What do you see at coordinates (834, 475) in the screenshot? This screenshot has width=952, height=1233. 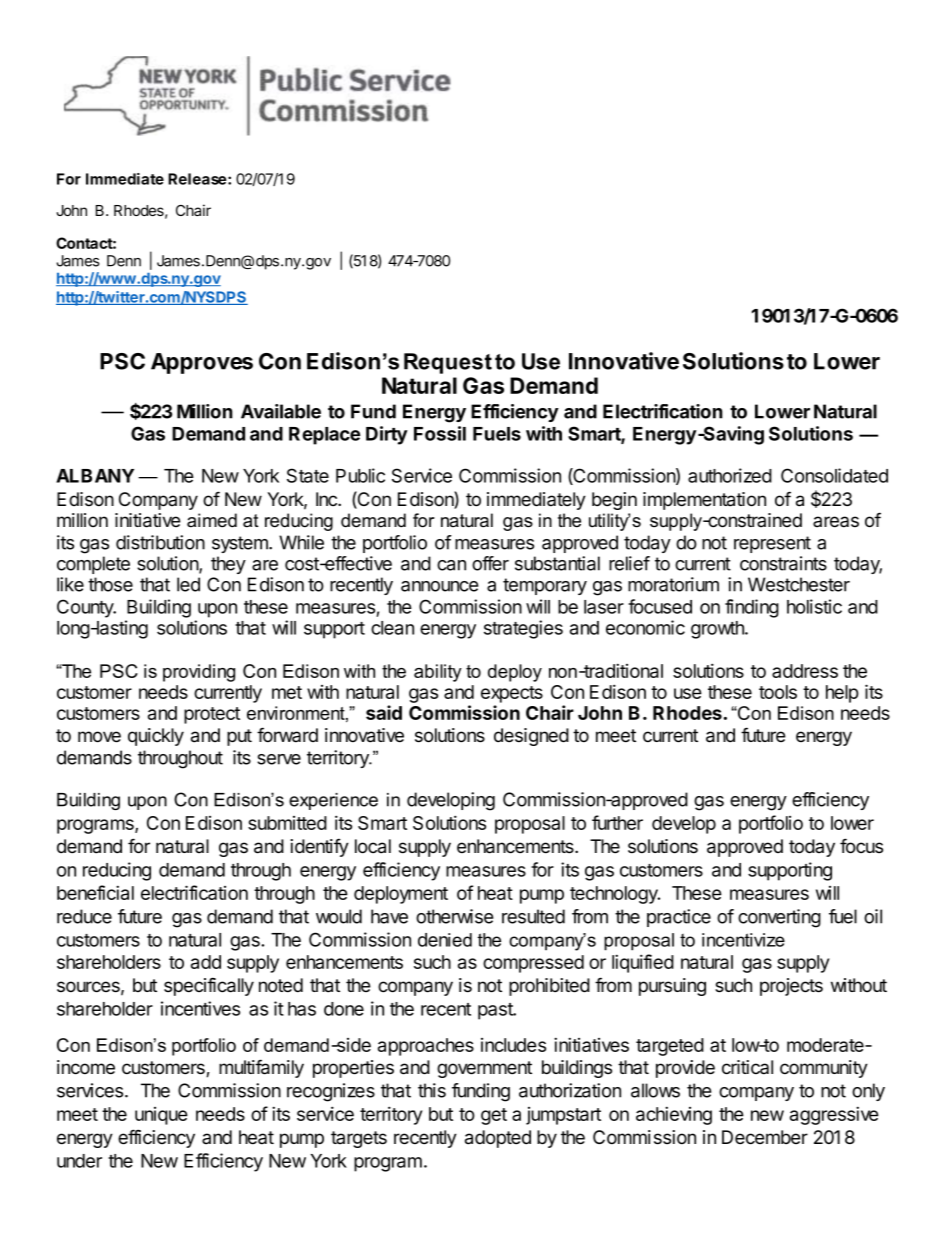 I see `Consolidated` at bounding box center [834, 475].
